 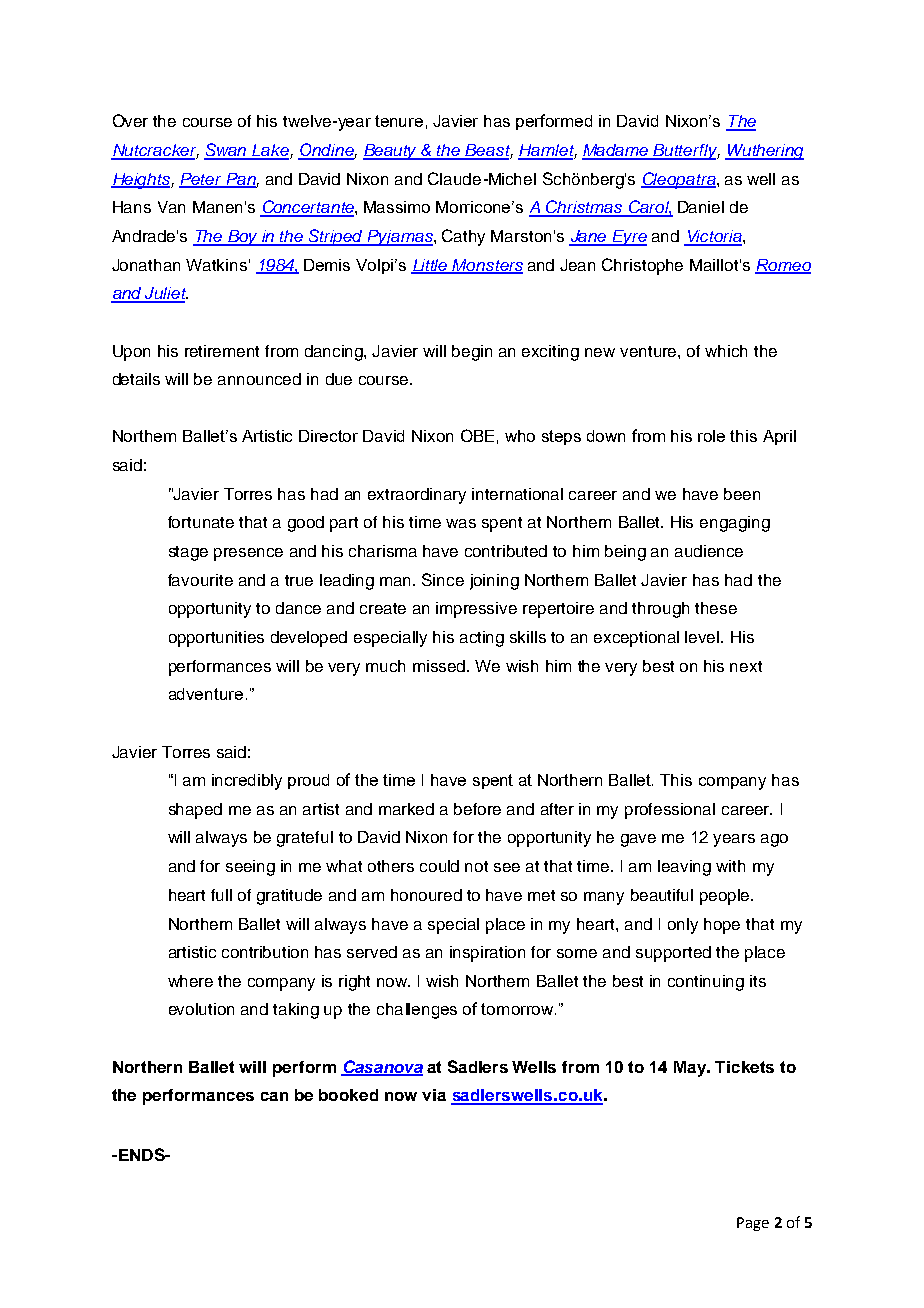 I want to click on via, so click(x=434, y=1095).
